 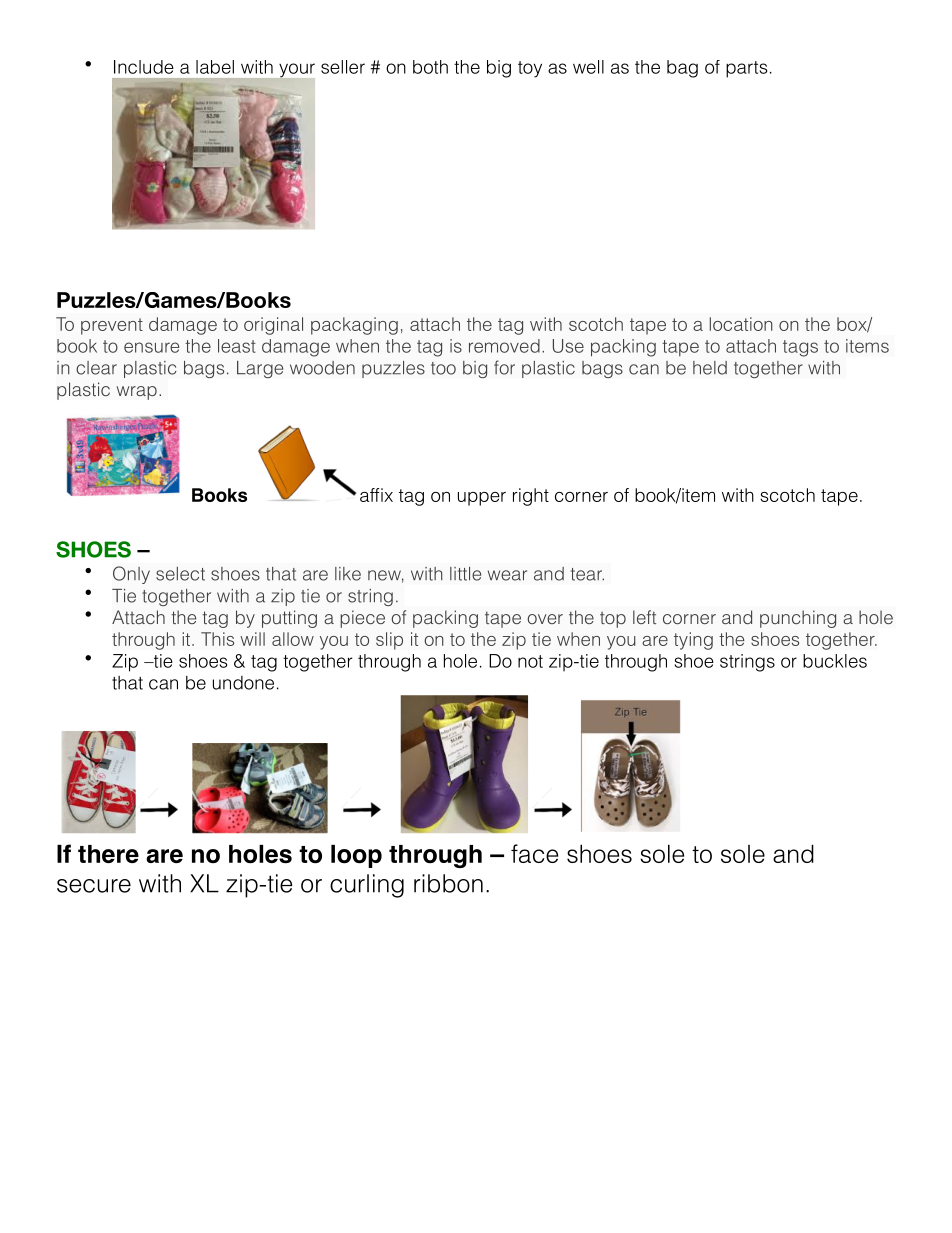 What do you see at coordinates (746, 69) in the image?
I see `parts` at bounding box center [746, 69].
